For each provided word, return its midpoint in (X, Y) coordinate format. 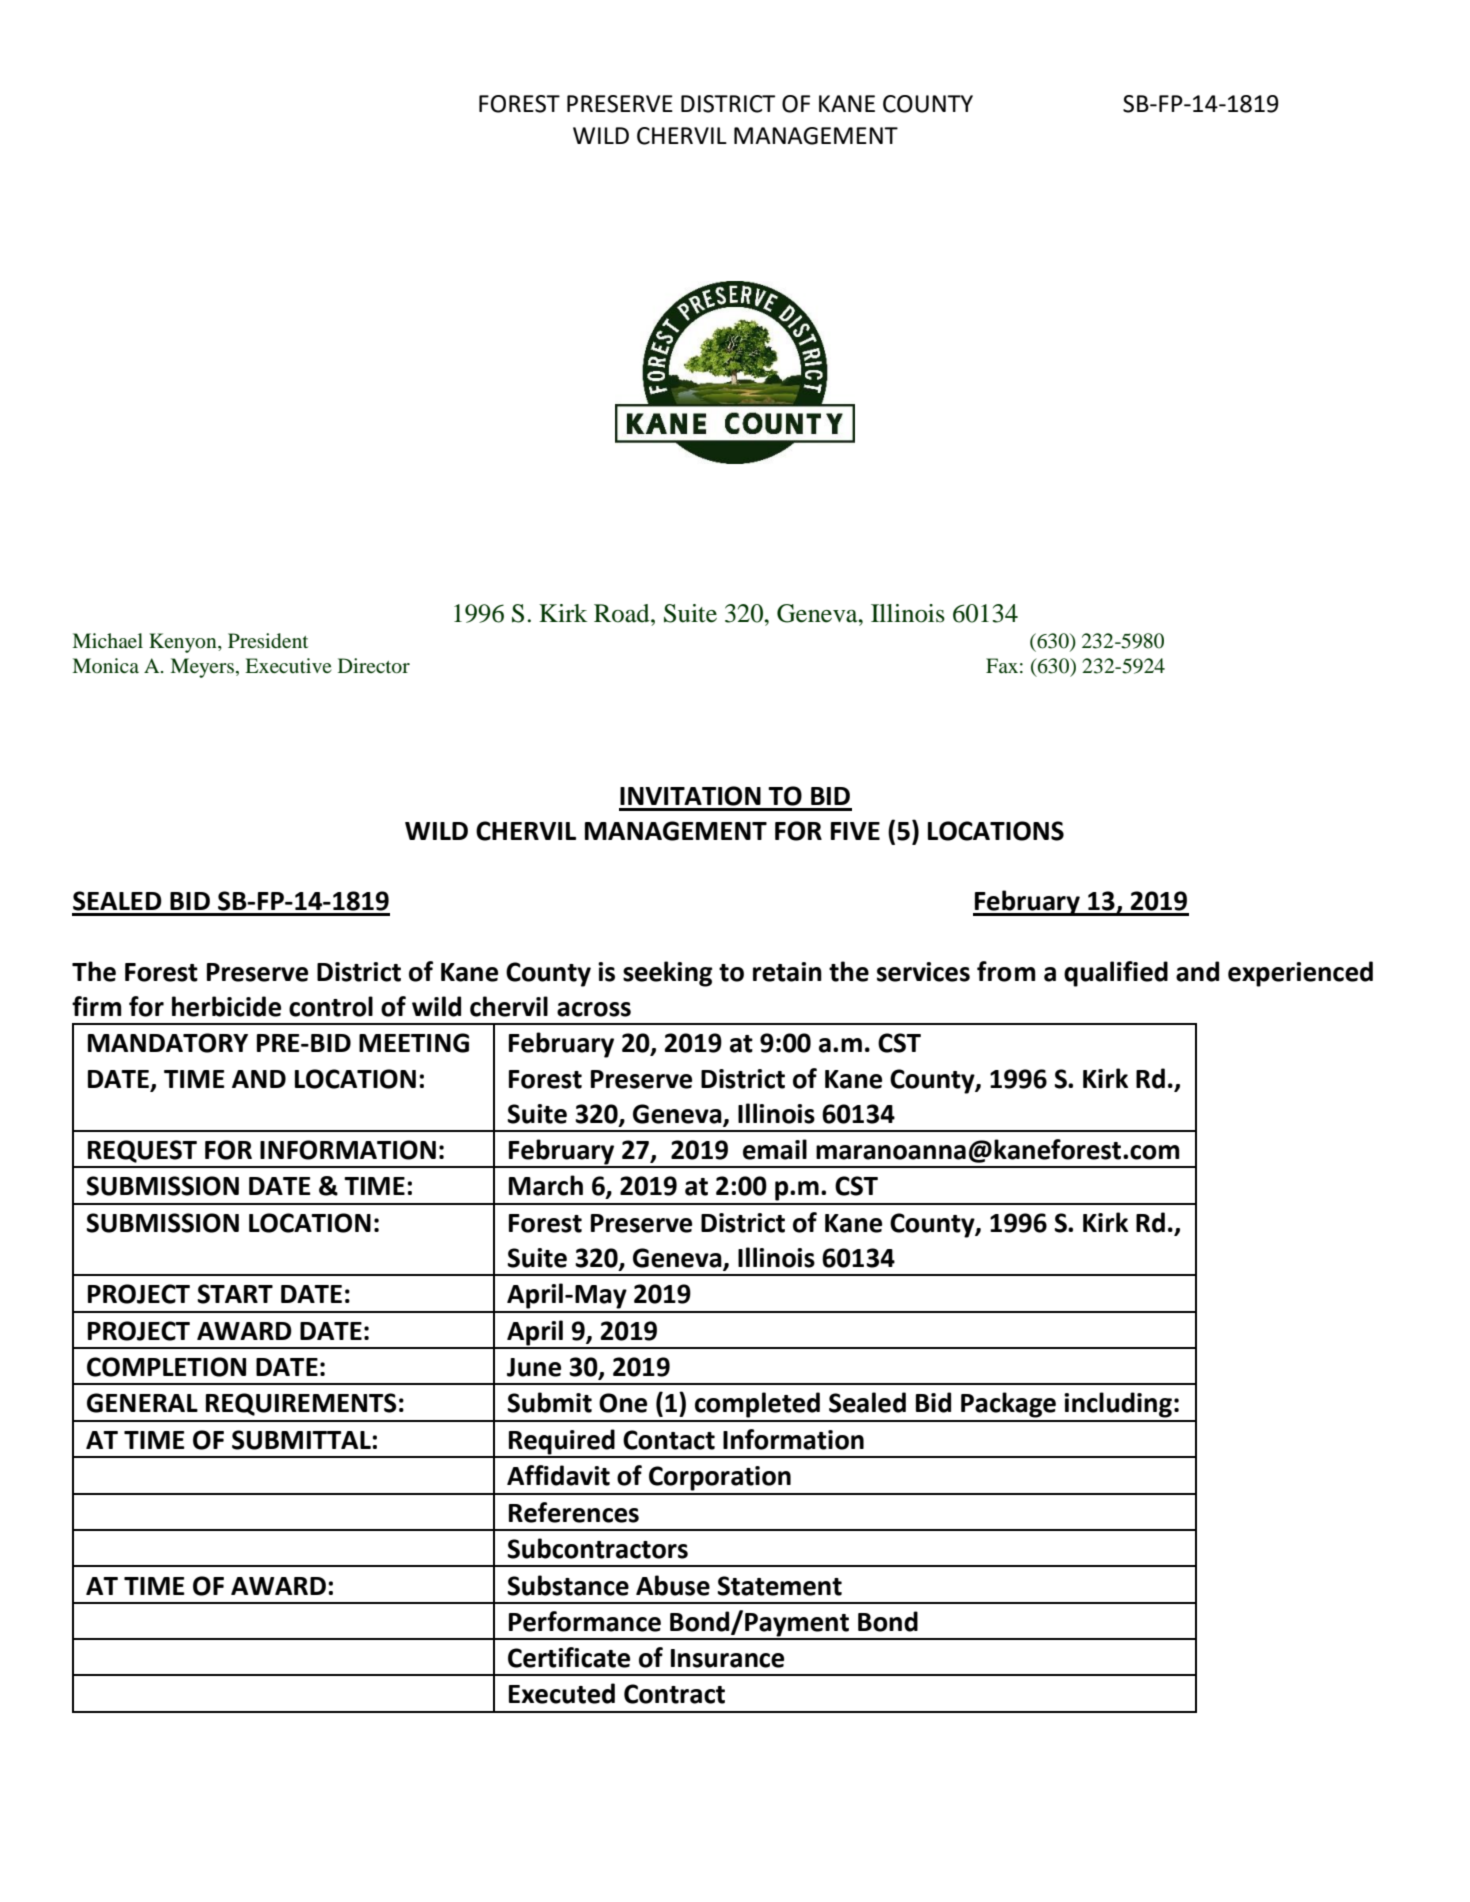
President (268, 641)
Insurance (727, 1658)
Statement (779, 1586)
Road (623, 613)
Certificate (569, 1657)
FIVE (855, 831)
